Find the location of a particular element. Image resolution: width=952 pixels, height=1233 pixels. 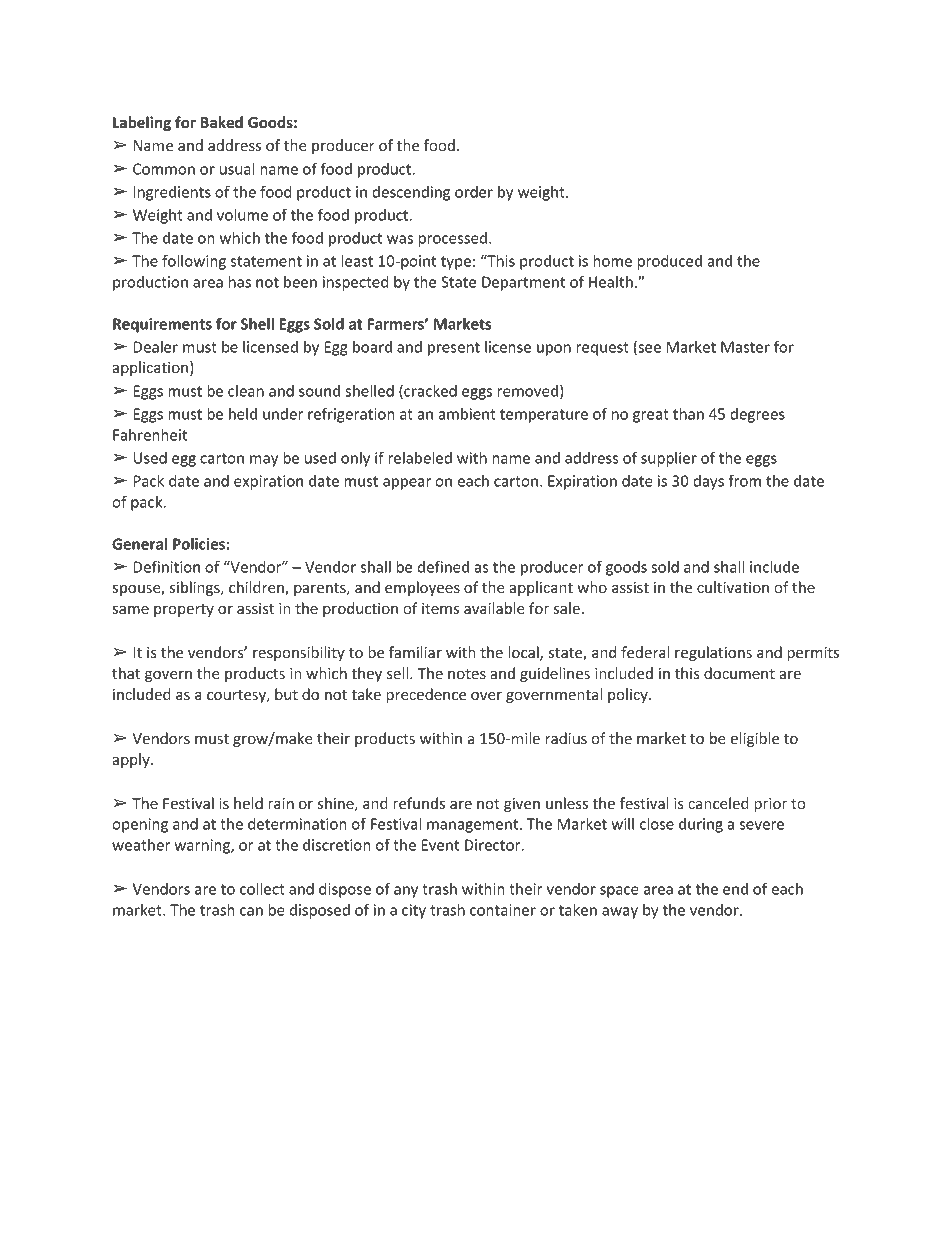

appear is located at coordinates (407, 484).
